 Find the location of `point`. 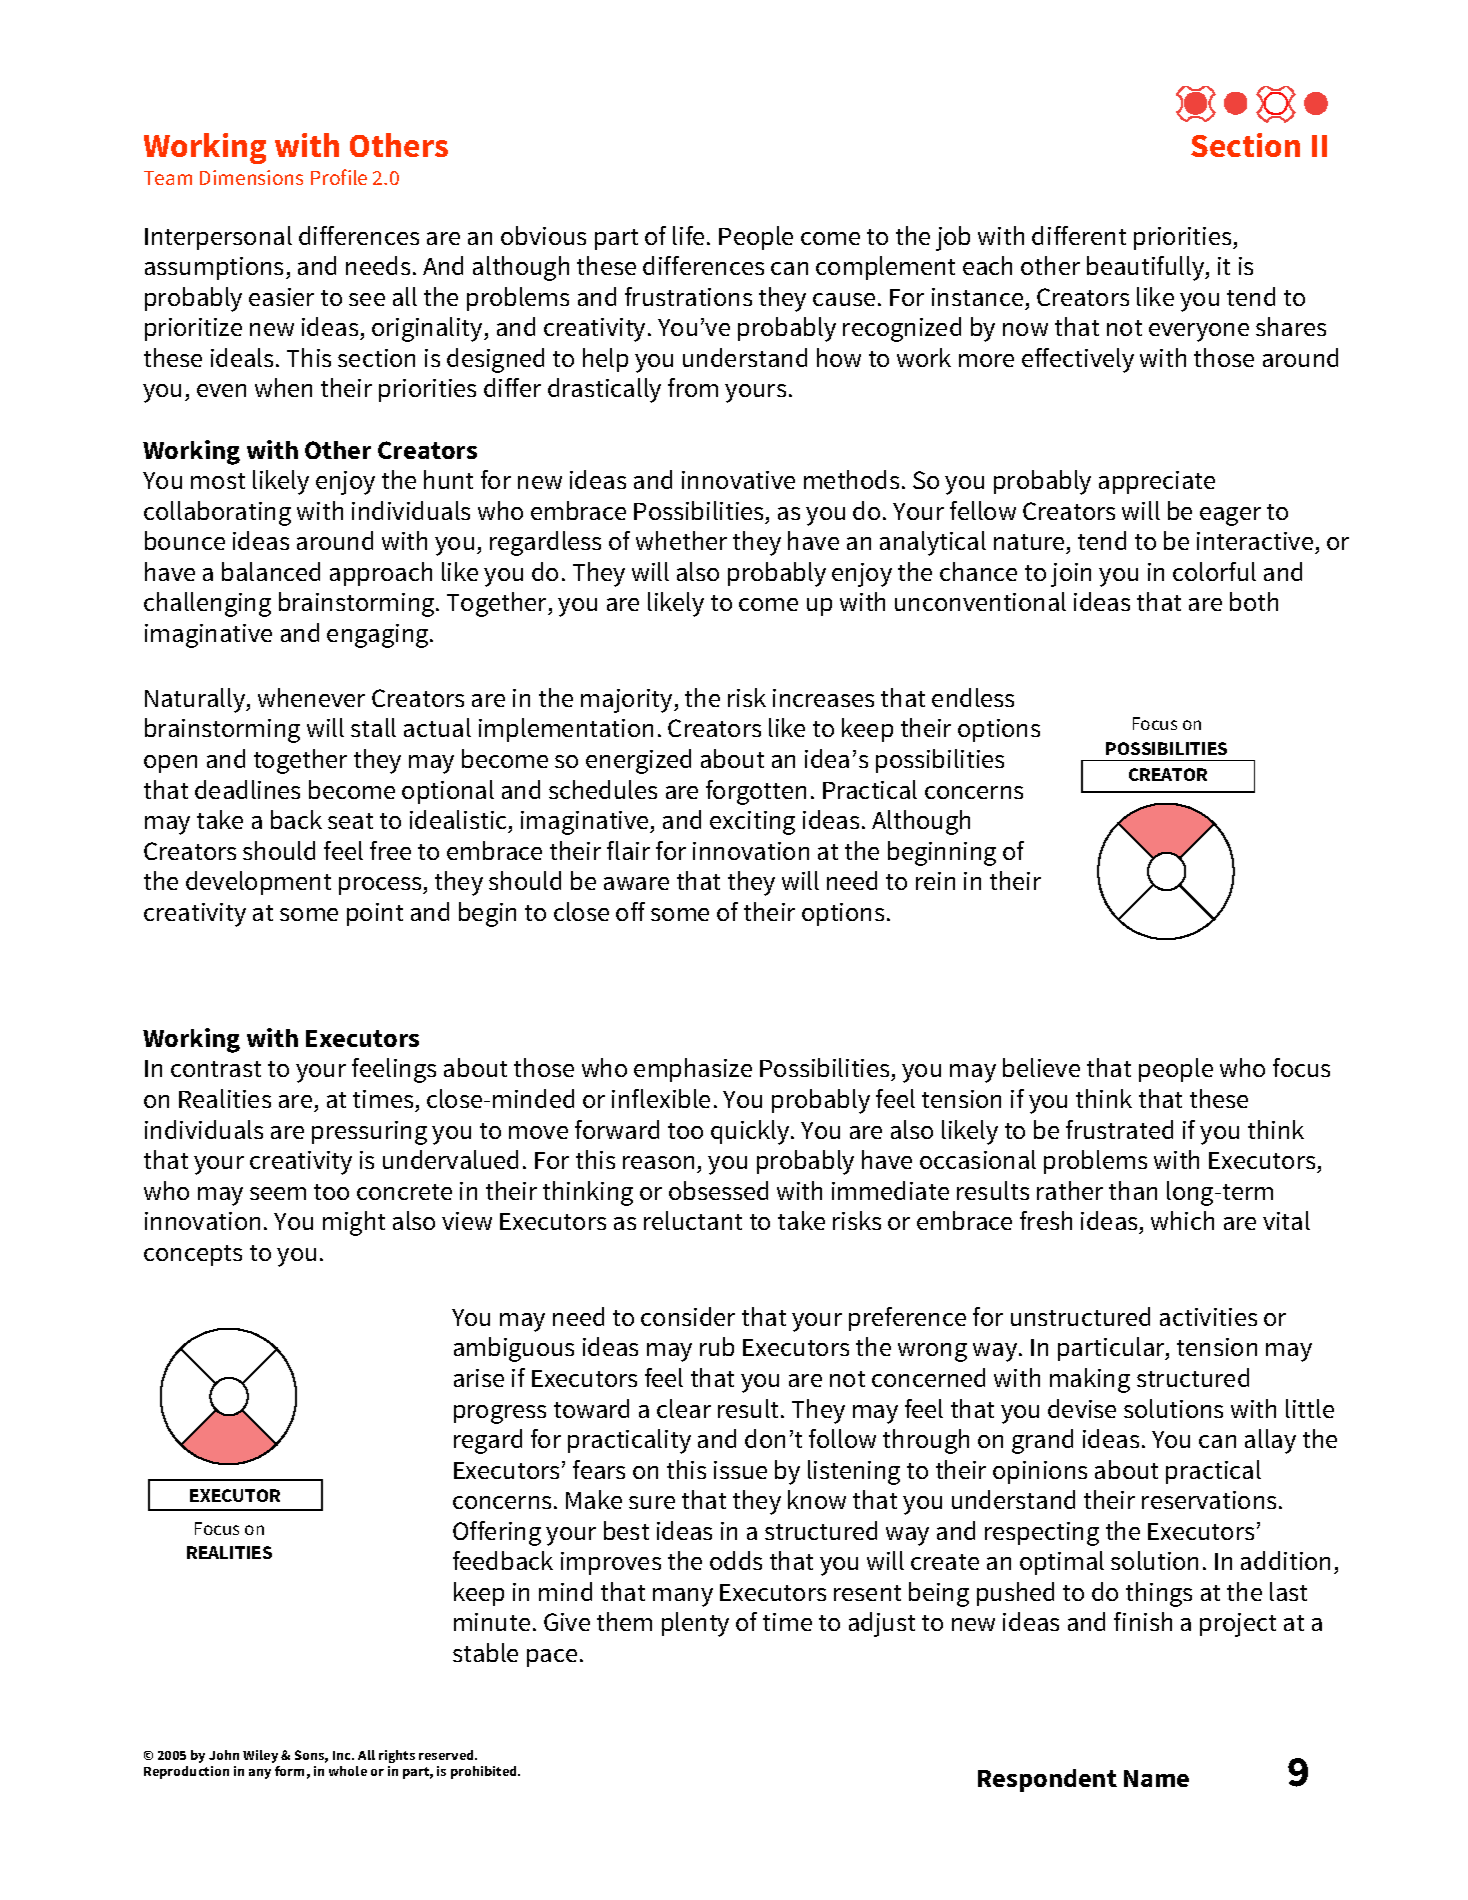

point is located at coordinates (375, 914).
